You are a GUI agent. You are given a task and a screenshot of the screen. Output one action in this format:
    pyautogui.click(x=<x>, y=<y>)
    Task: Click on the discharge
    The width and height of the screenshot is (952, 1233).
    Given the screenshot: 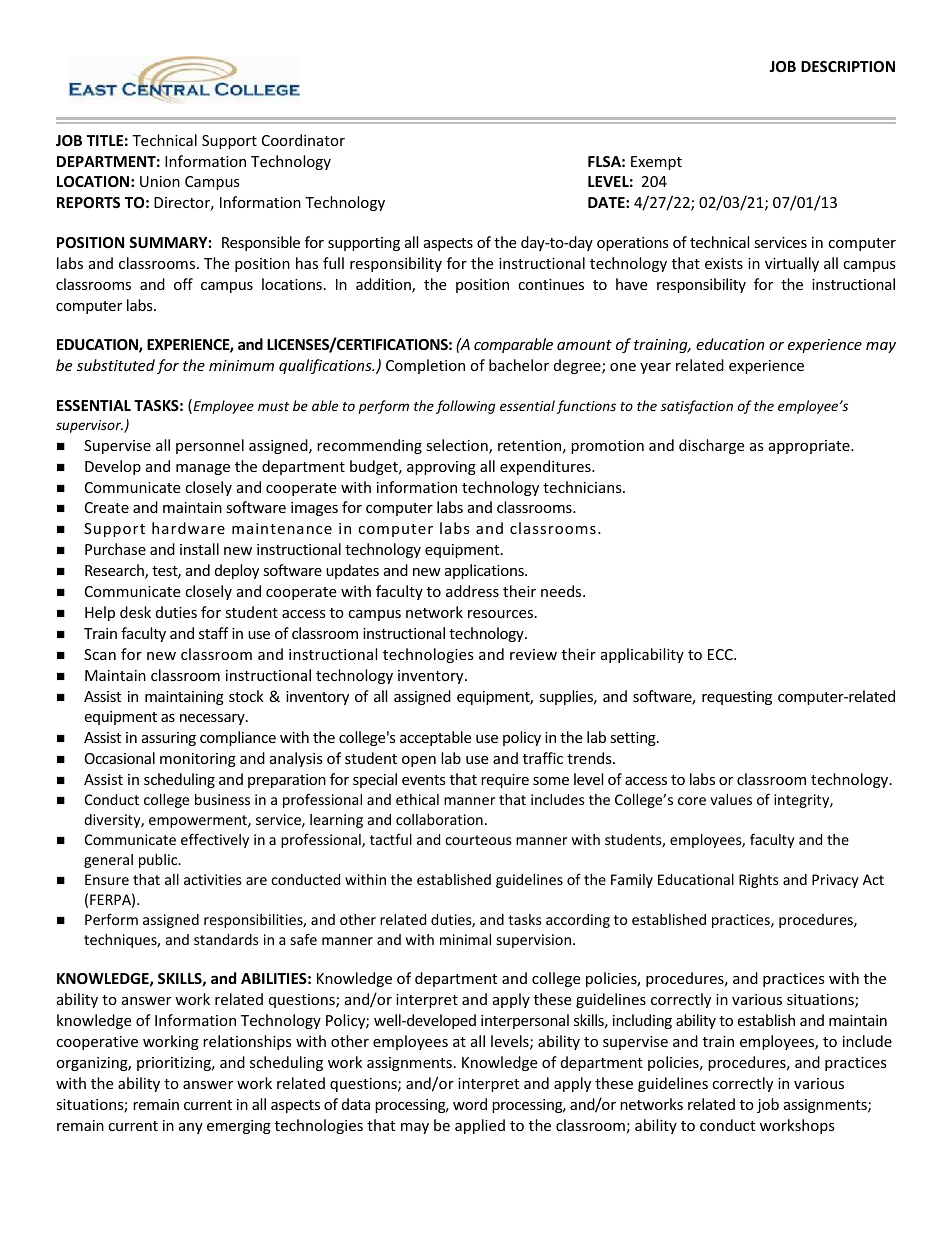 What is the action you would take?
    pyautogui.click(x=711, y=446)
